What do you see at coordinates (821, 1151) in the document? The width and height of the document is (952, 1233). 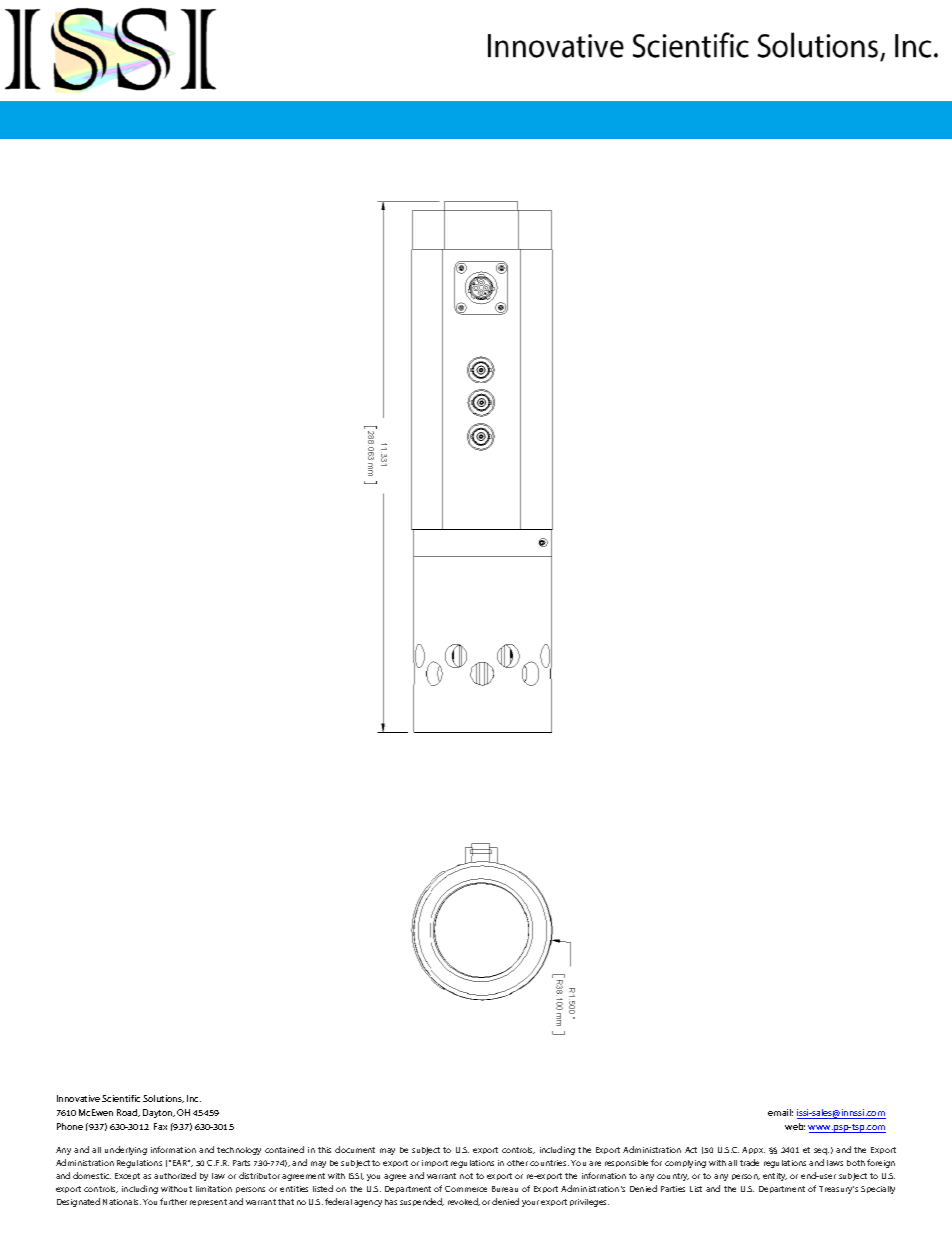 I see `seq` at bounding box center [821, 1151].
